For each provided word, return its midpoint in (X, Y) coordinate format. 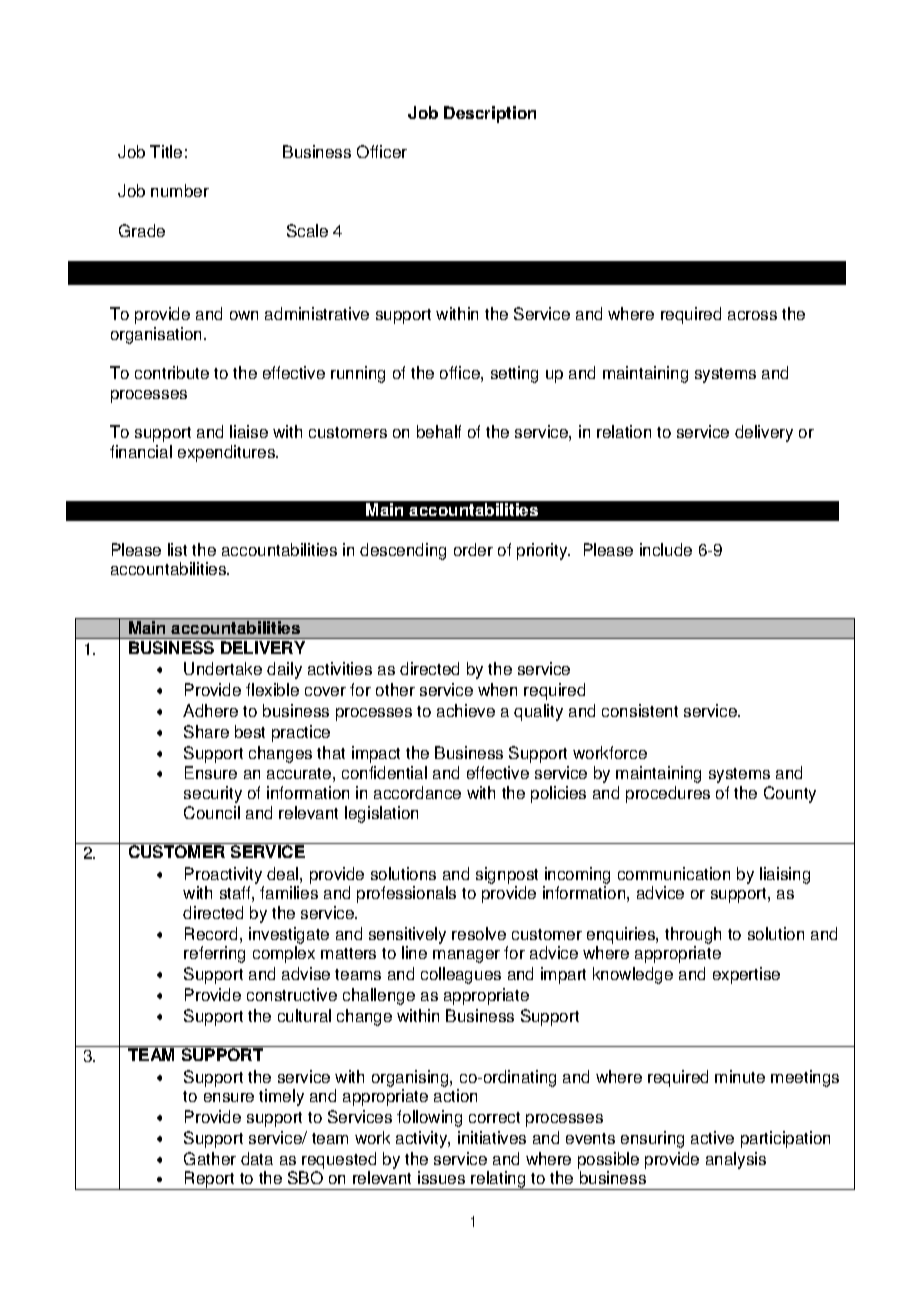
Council (212, 812)
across (752, 315)
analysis (736, 1160)
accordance (417, 792)
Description (490, 114)
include (666, 549)
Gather (210, 1158)
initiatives (492, 1137)
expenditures (227, 453)
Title (166, 151)
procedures (668, 794)
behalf (439, 431)
